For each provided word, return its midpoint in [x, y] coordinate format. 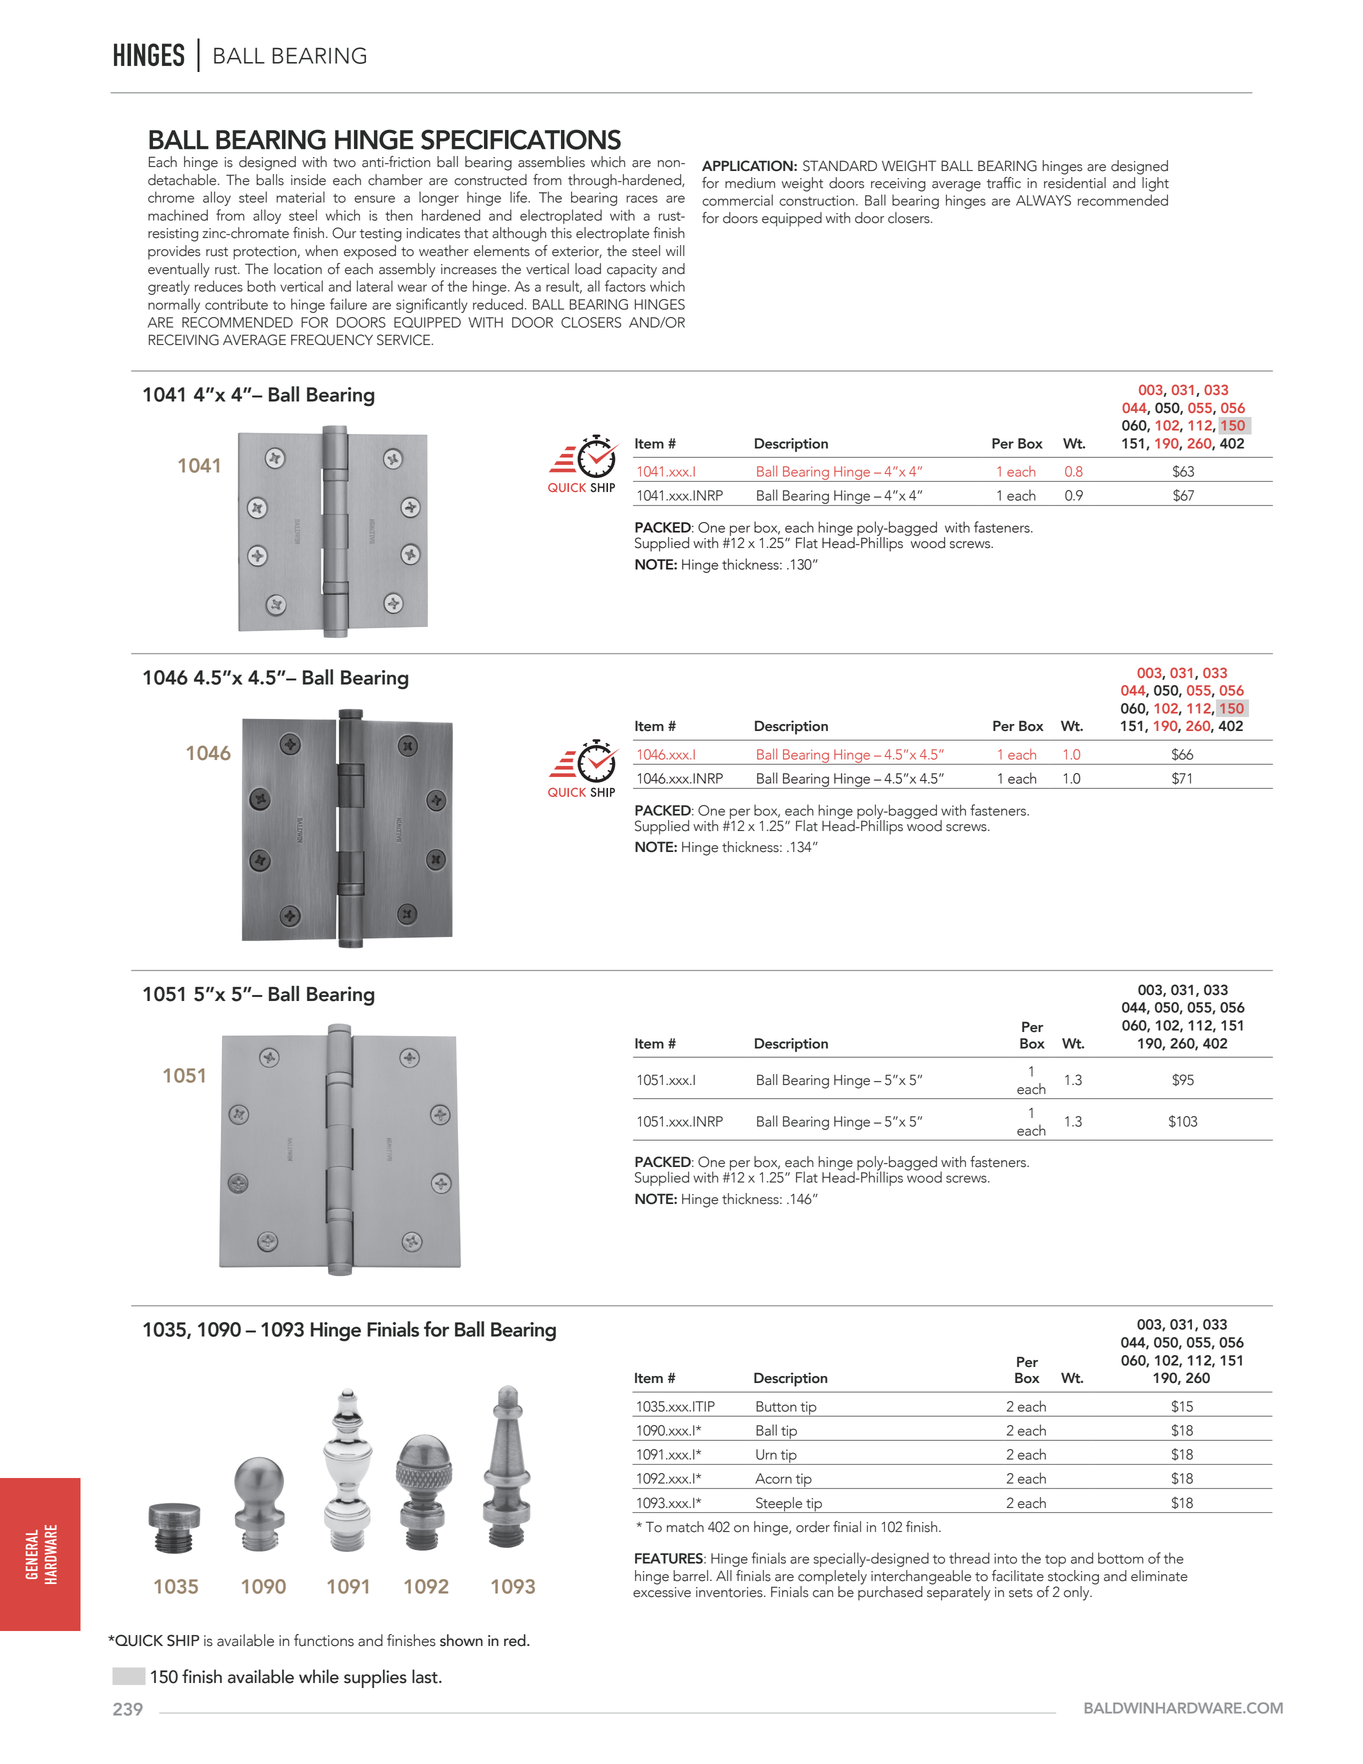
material [300, 197]
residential [1075, 183]
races [642, 199]
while [319, 1676]
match [685, 1527]
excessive [662, 1591]
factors [625, 286]
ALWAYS [1043, 200]
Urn [766, 1454]
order [813, 1527]
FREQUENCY [332, 340]
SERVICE [405, 340]
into [1005, 1558]
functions [324, 1640]
